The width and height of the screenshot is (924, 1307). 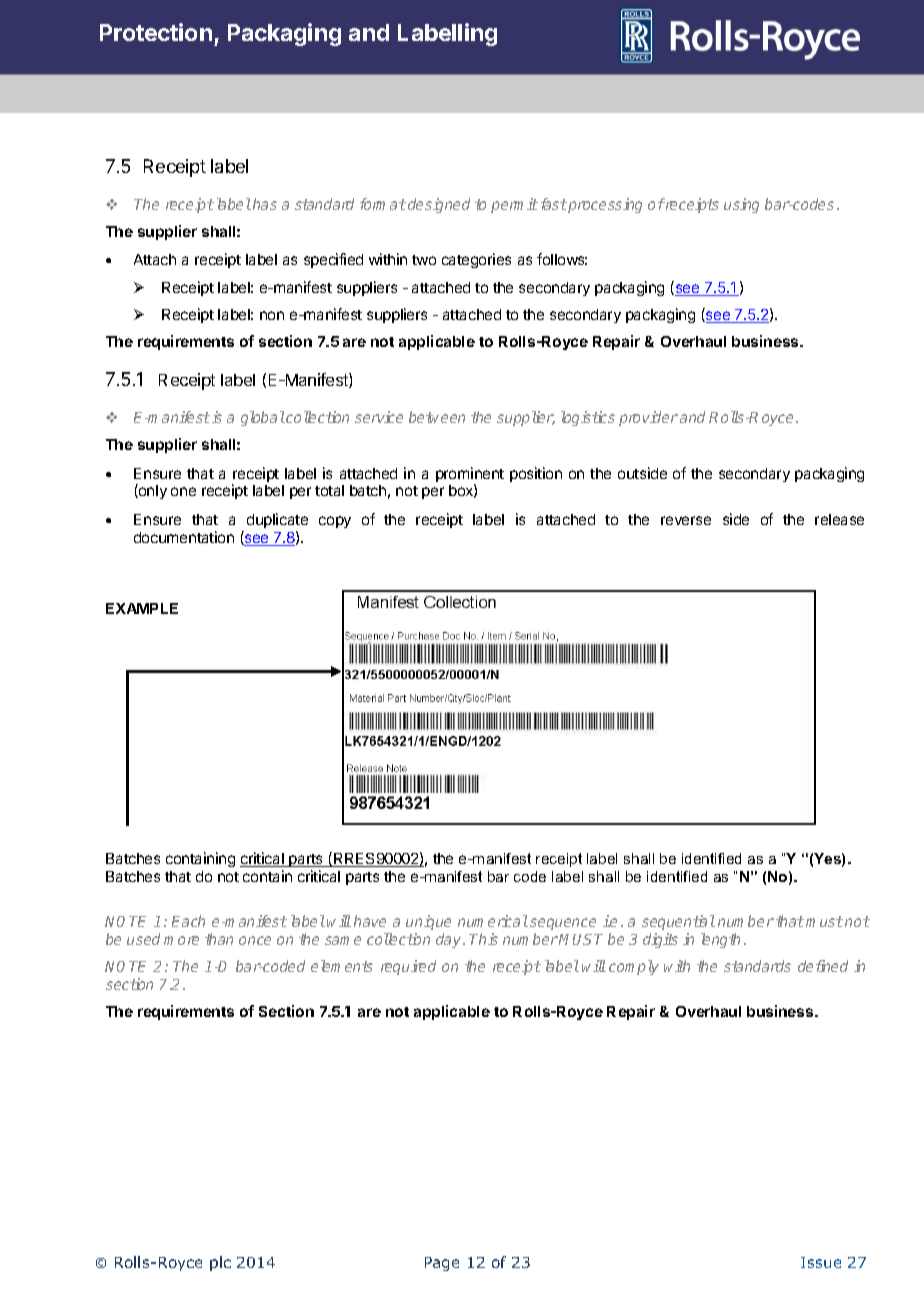 What do you see at coordinates (220, 1263) in the screenshot?
I see `plc` at bounding box center [220, 1263].
